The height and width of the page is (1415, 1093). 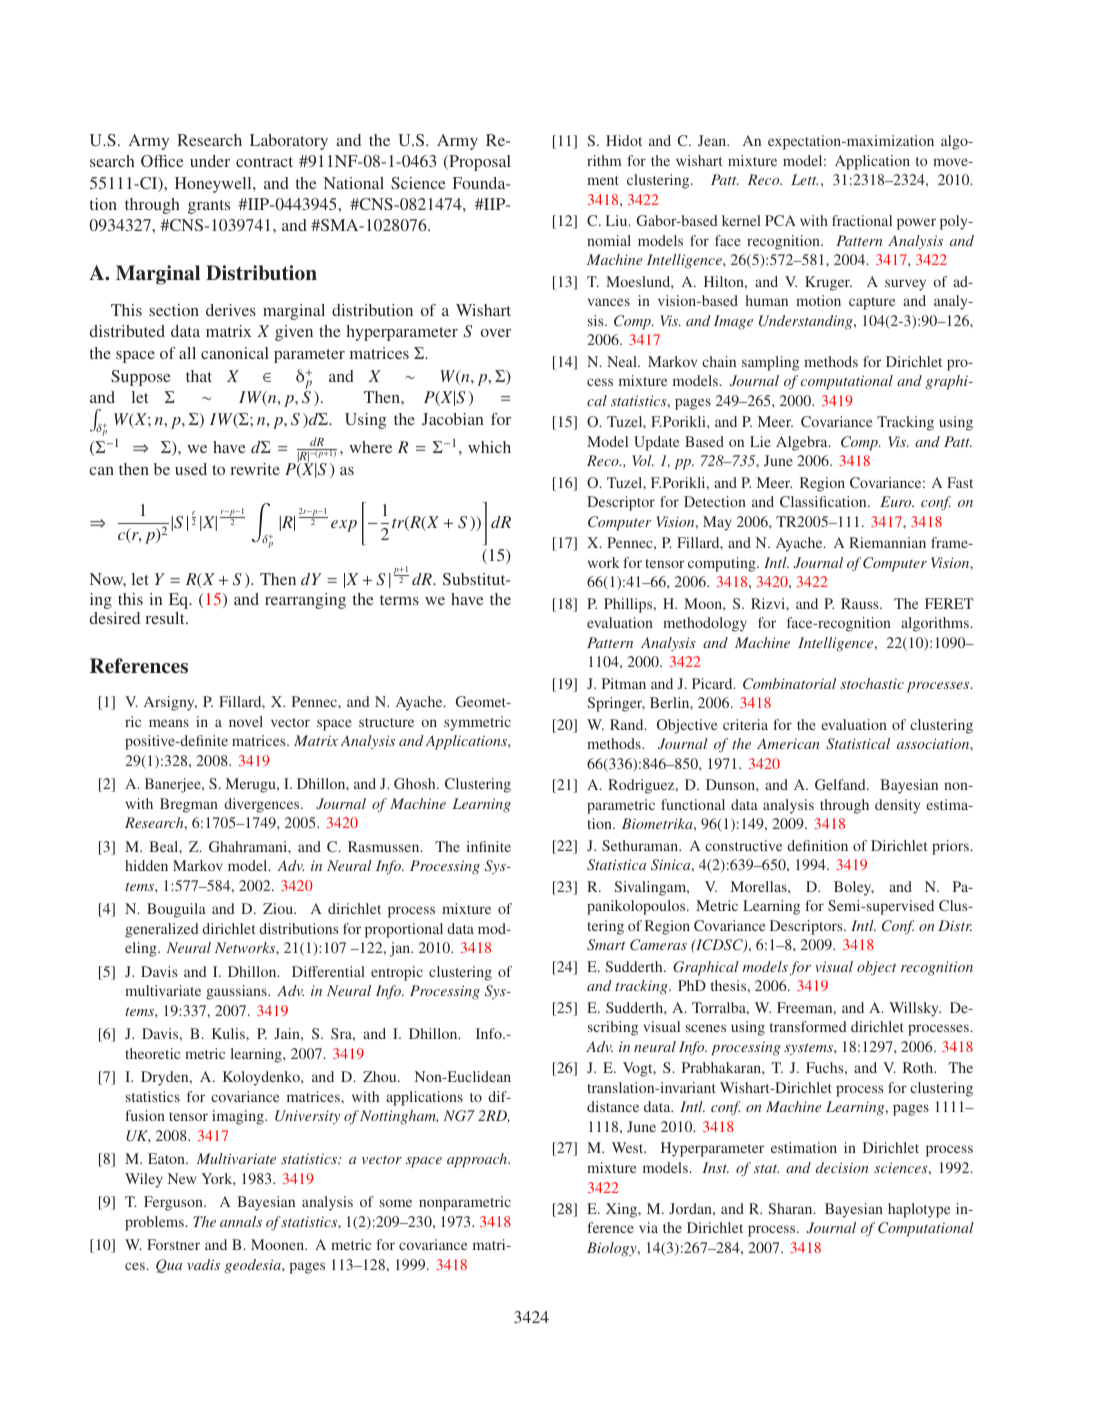 I want to click on Lie, so click(x=760, y=441).
